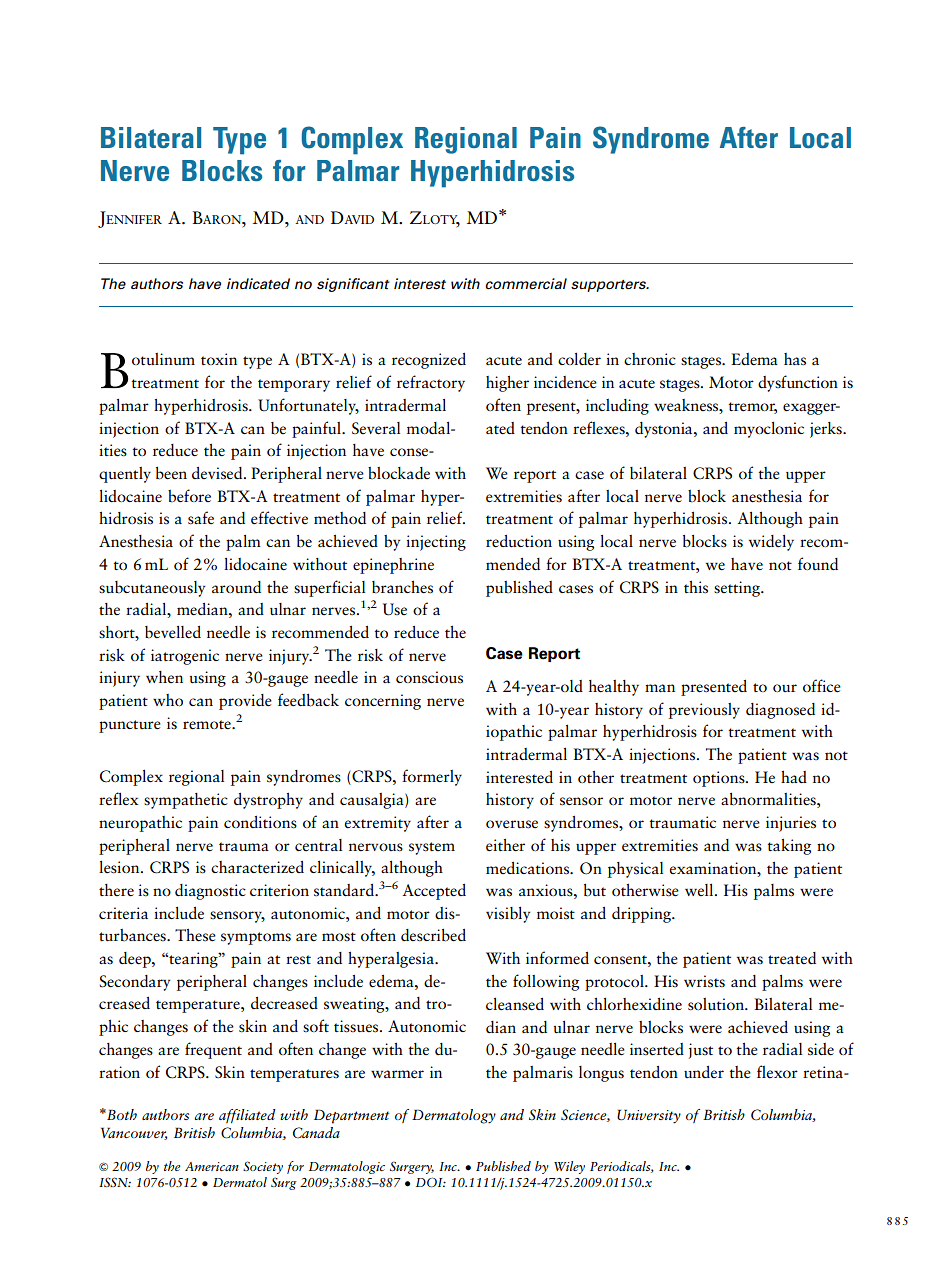 The height and width of the screenshot is (1275, 952). Describe the element at coordinates (704, 981) in the screenshot. I see `wrists` at that location.
